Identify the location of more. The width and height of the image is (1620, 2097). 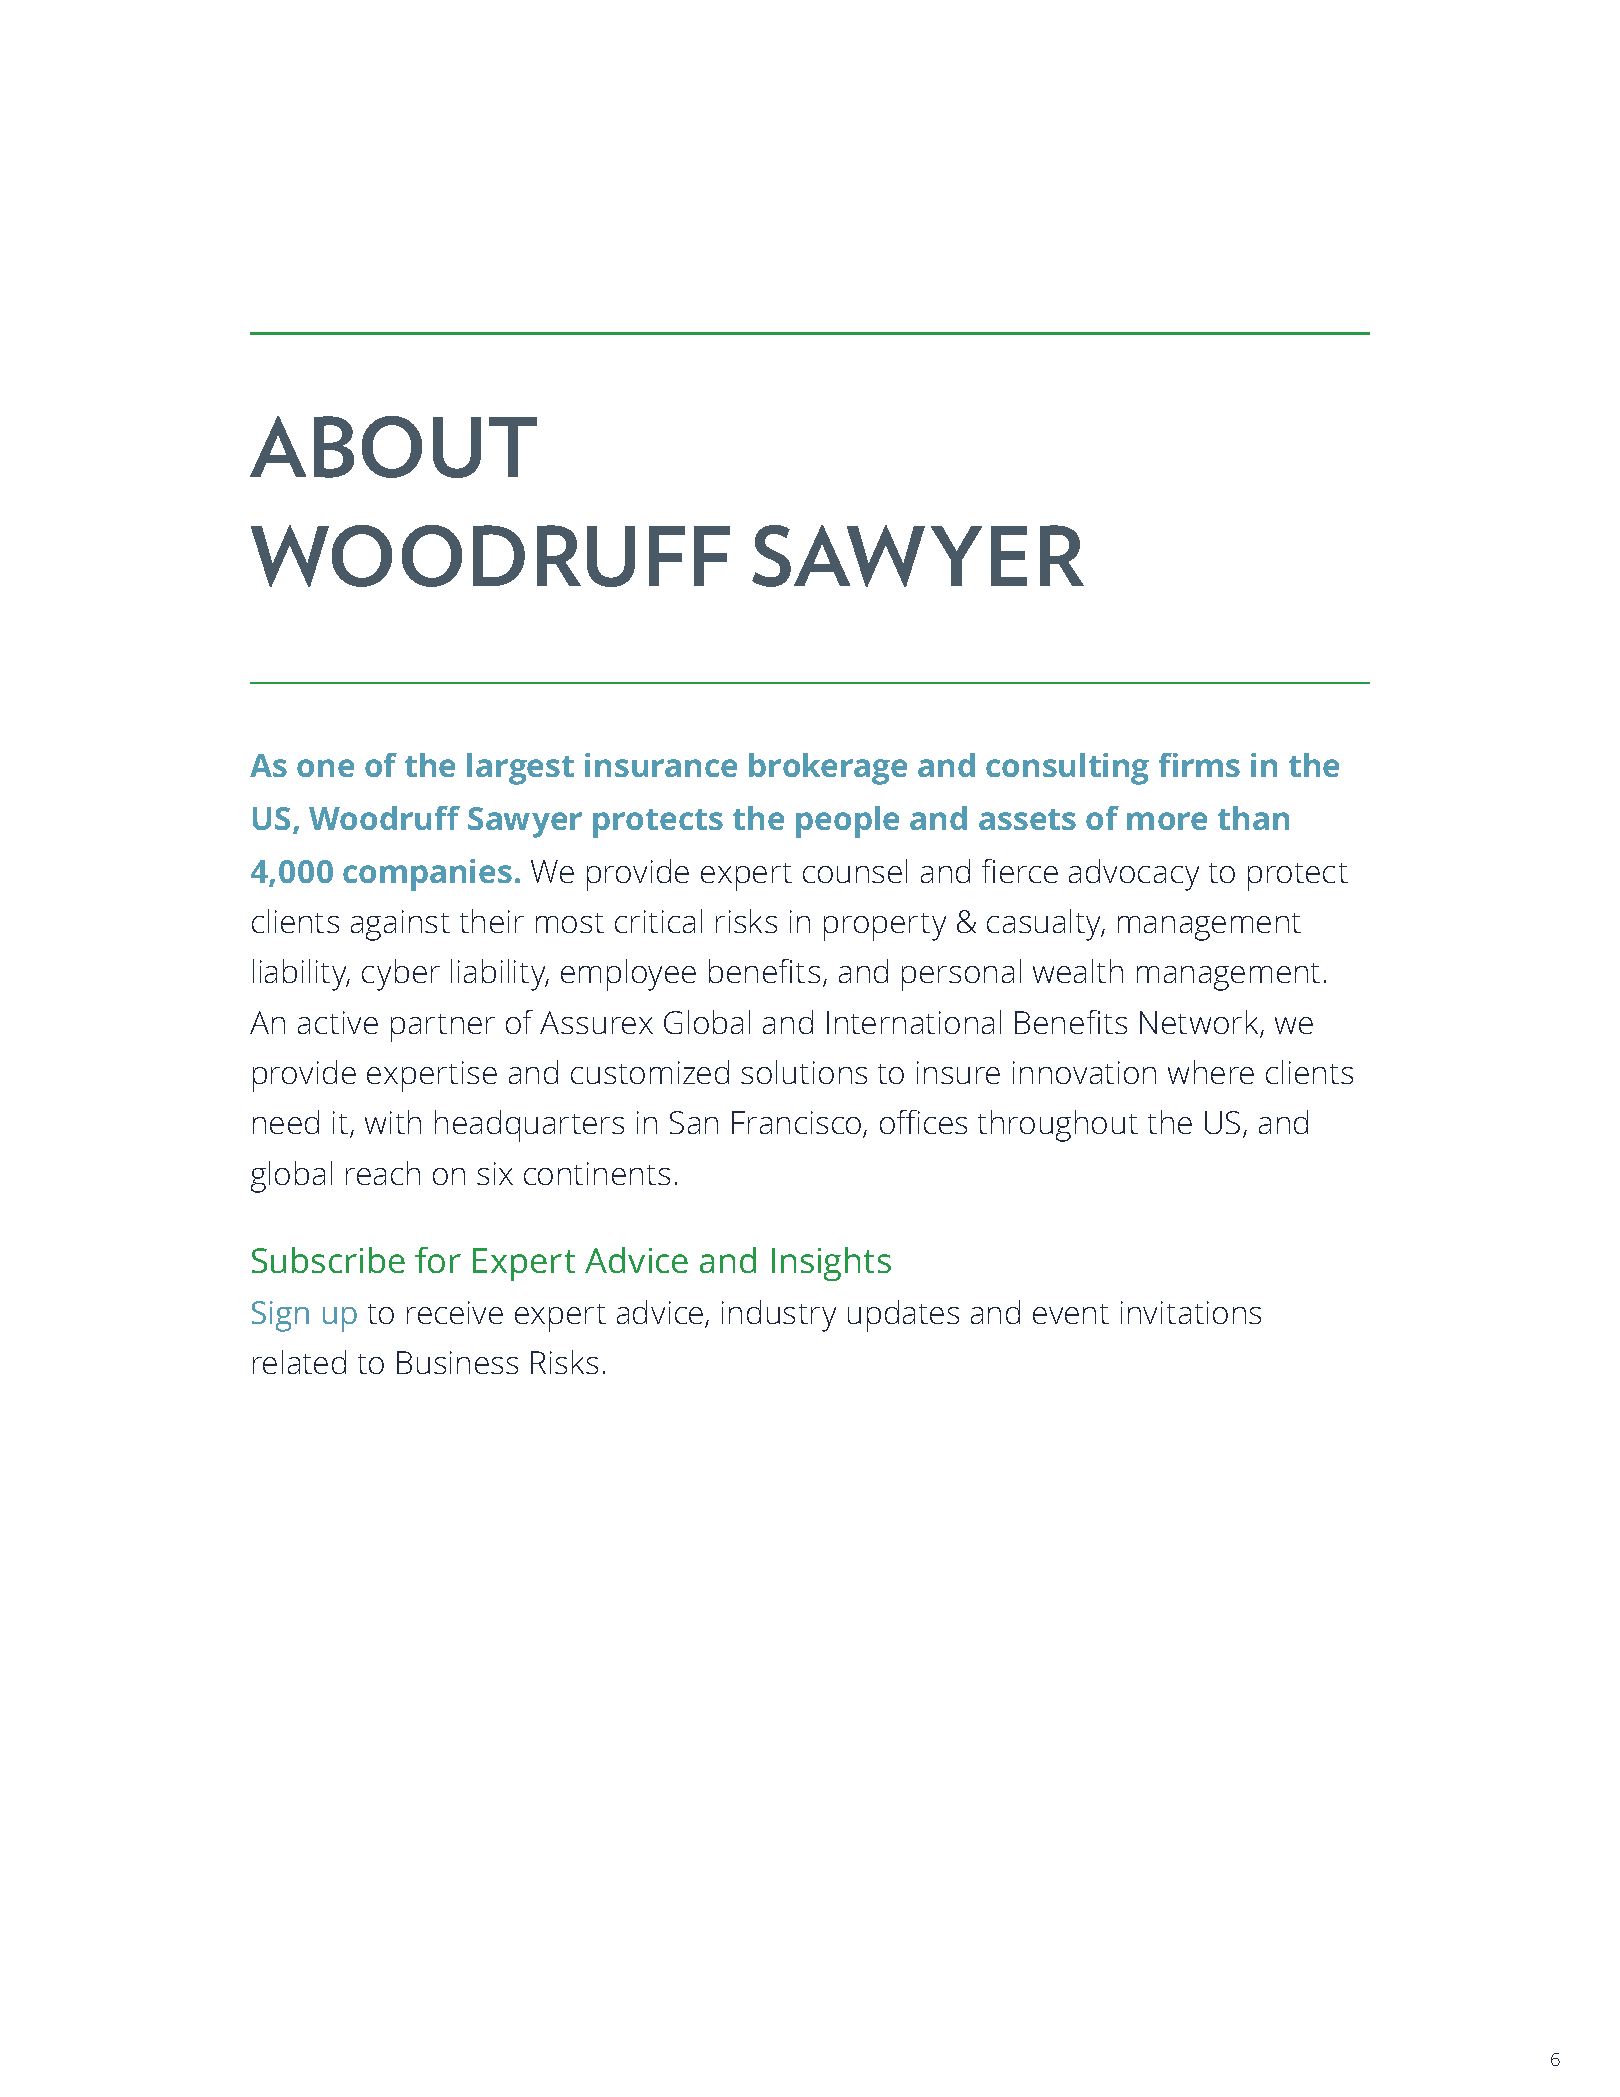
(1167, 821).
